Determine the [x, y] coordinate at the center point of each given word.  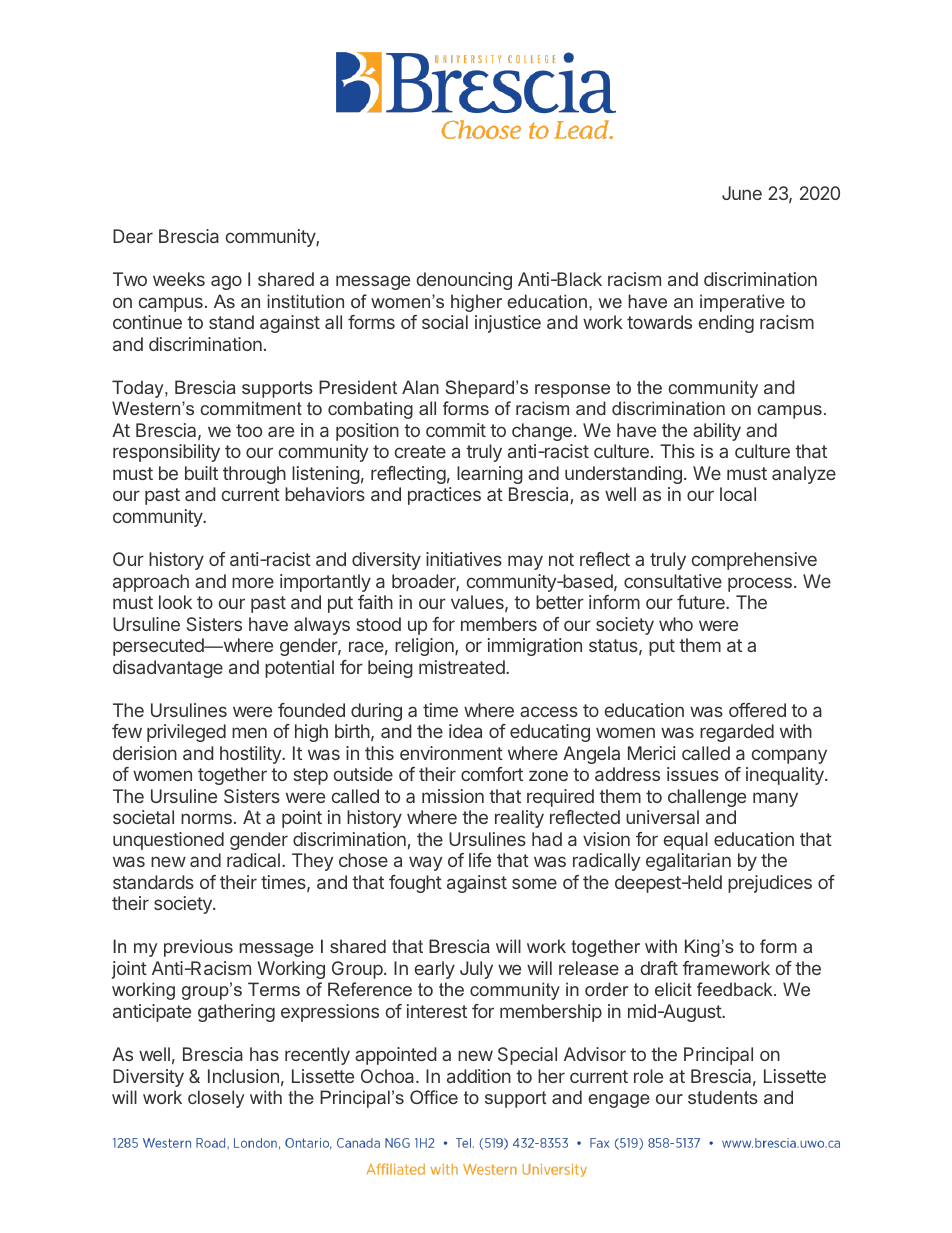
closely [216, 1099]
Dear [133, 236]
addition [479, 1076]
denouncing [464, 281]
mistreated [463, 667]
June [742, 193]
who [676, 624]
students [723, 1097]
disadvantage [168, 669]
